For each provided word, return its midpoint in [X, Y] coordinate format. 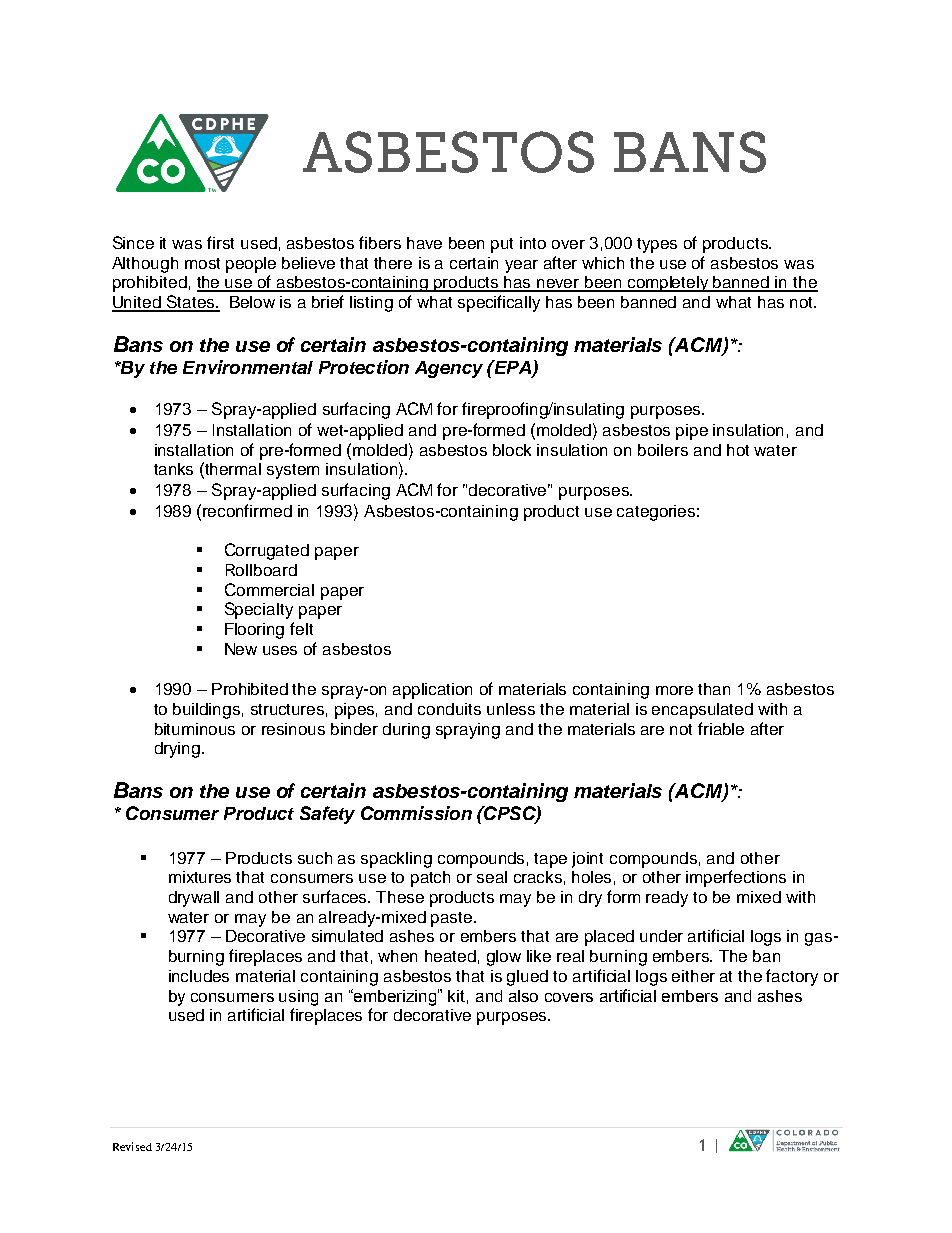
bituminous [195, 729]
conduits [449, 709]
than [714, 689]
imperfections [736, 878]
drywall [194, 899]
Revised [132, 1146]
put [502, 245]
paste [453, 919]
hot [738, 450]
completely [668, 284]
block [512, 450]
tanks [173, 469]
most [202, 263]
